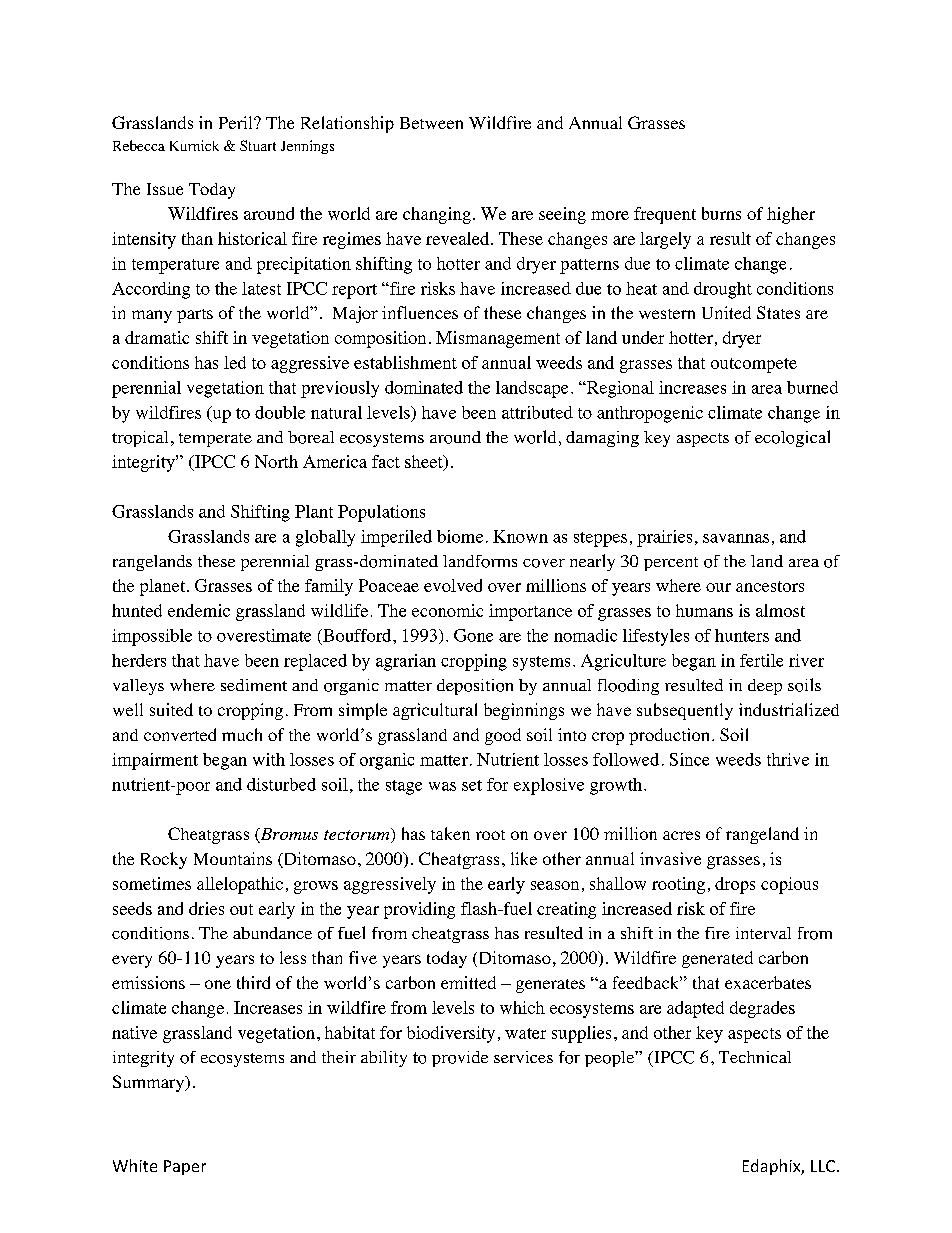  Describe the element at coordinates (185, 1167) in the image. I see `Paper` at that location.
